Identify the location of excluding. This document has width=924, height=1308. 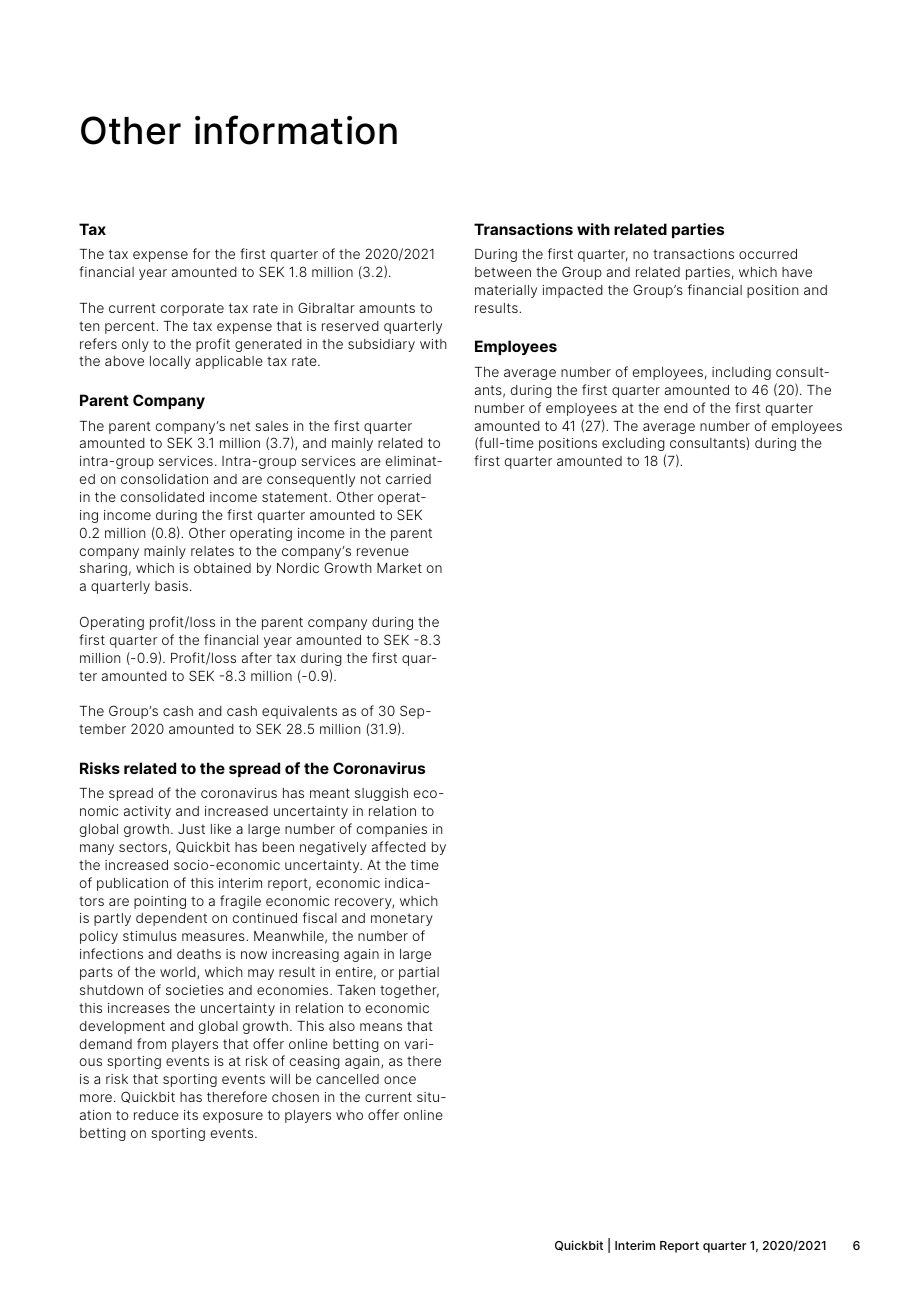
(633, 444).
